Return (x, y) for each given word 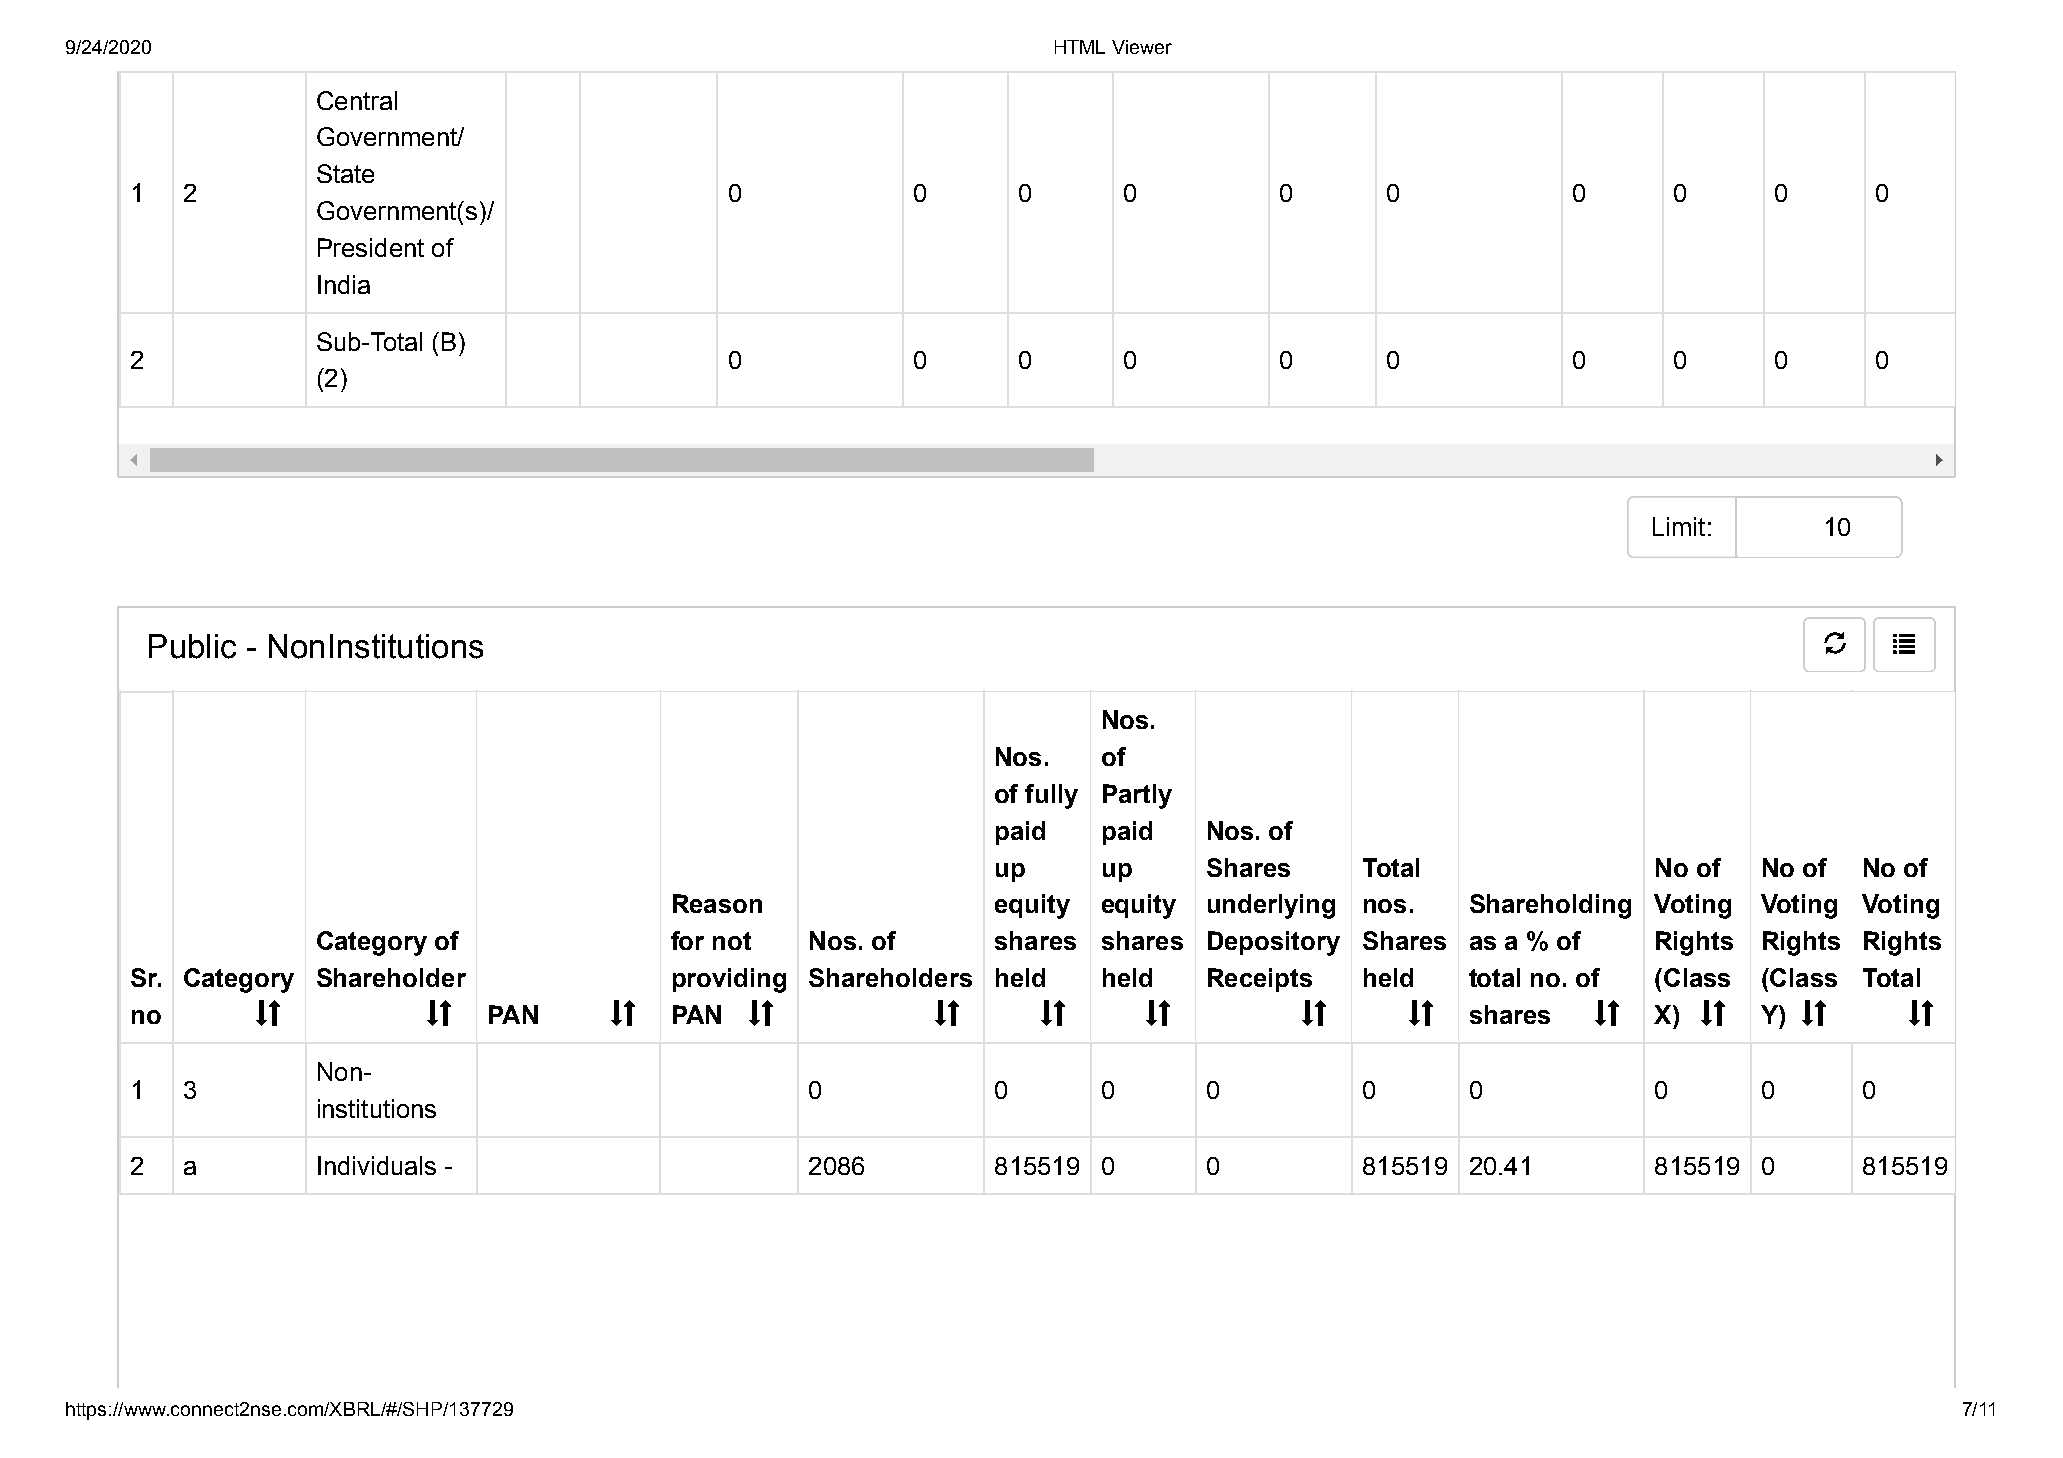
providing (729, 980)
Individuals (377, 1165)
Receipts (1260, 980)
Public (192, 646)
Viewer (1142, 47)
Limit (1679, 526)
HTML (1080, 47)
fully (1051, 796)
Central (357, 100)
